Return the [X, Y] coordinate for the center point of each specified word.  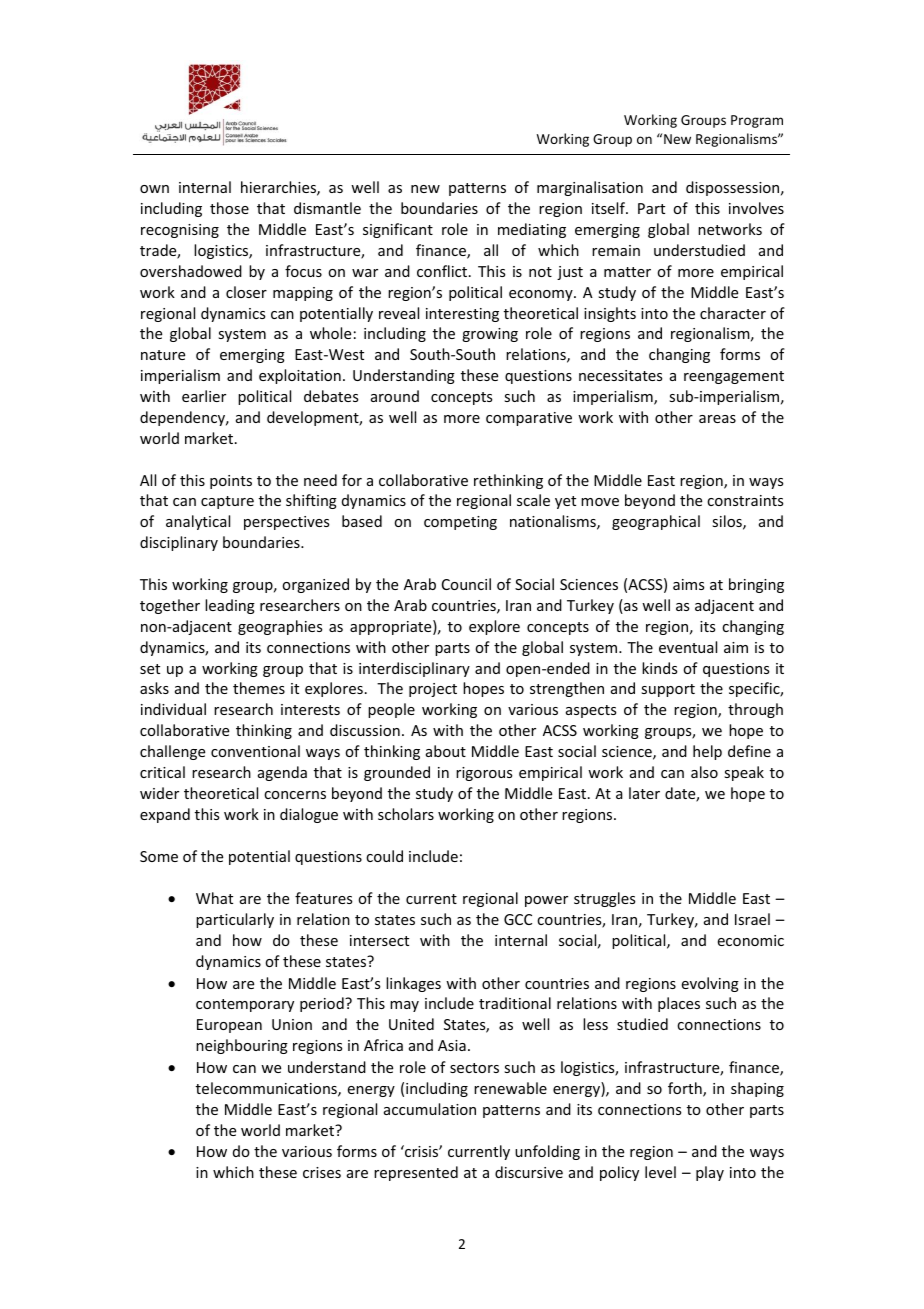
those [229, 208]
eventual [688, 647]
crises [322, 1172]
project [433, 690]
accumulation [430, 1109]
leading [230, 606]
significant [398, 230]
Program [757, 121]
